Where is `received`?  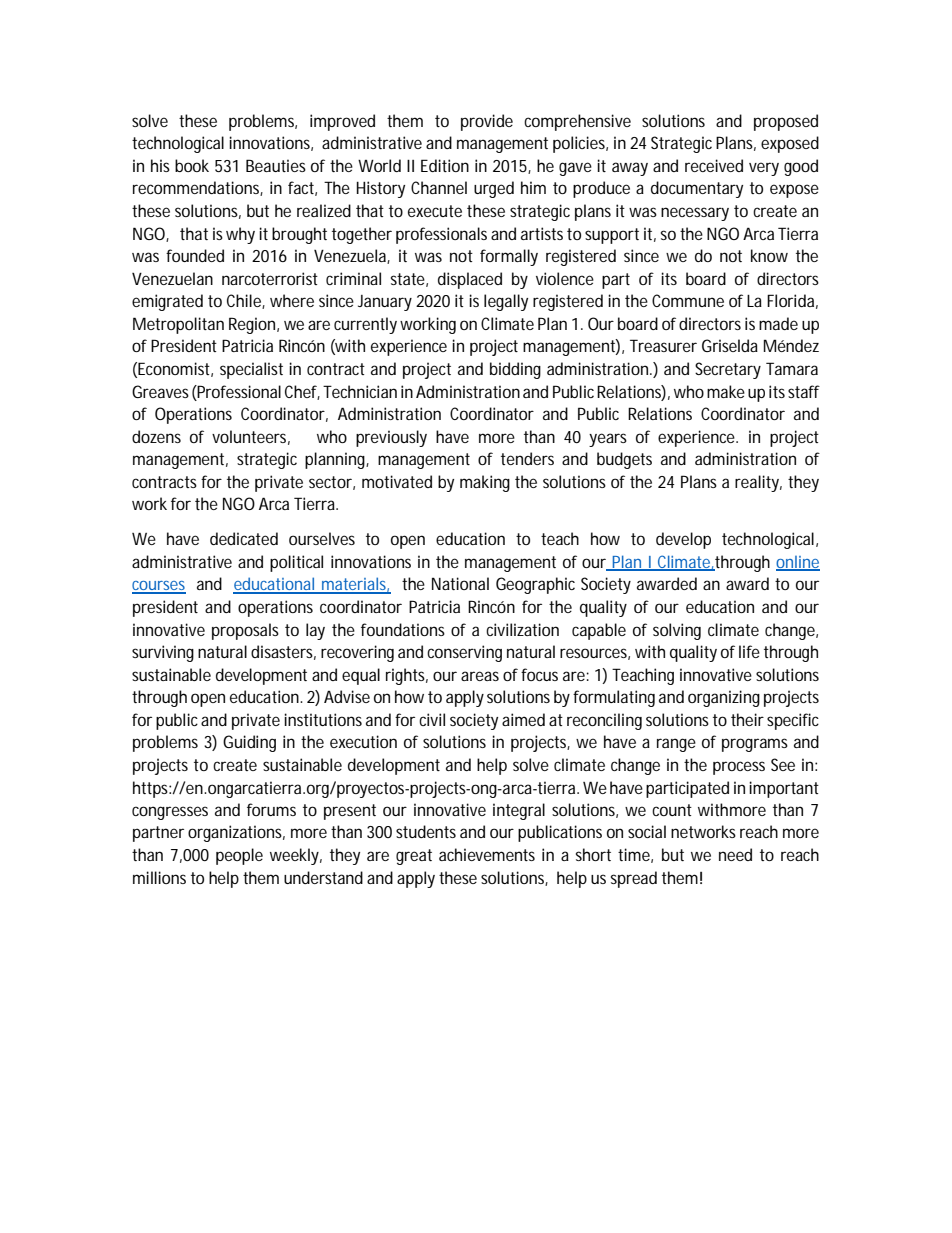 received is located at coordinates (714, 165).
